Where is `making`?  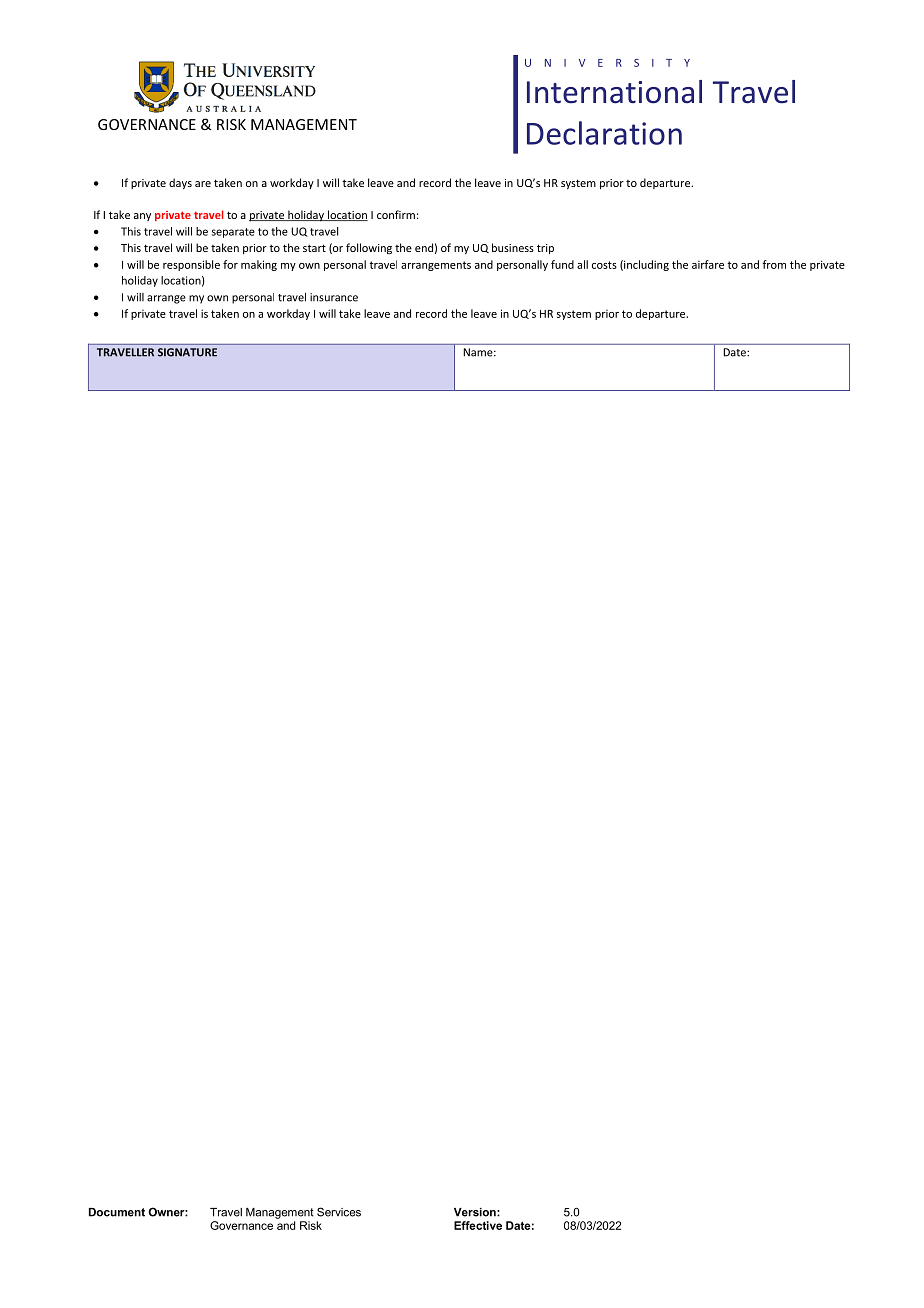
making is located at coordinates (259, 265).
